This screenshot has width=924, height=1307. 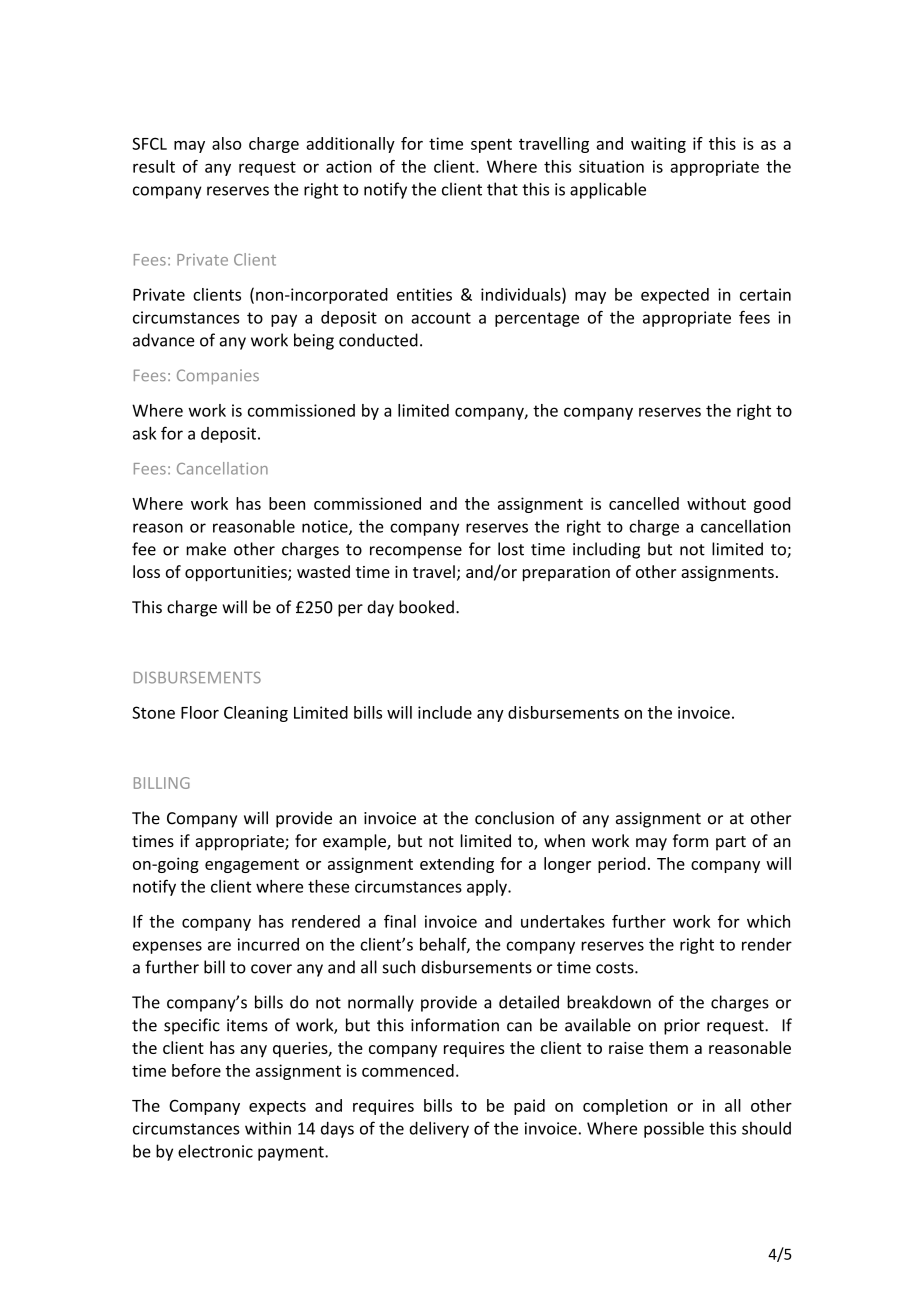 What do you see at coordinates (227, 143) in the screenshot?
I see `also` at bounding box center [227, 143].
